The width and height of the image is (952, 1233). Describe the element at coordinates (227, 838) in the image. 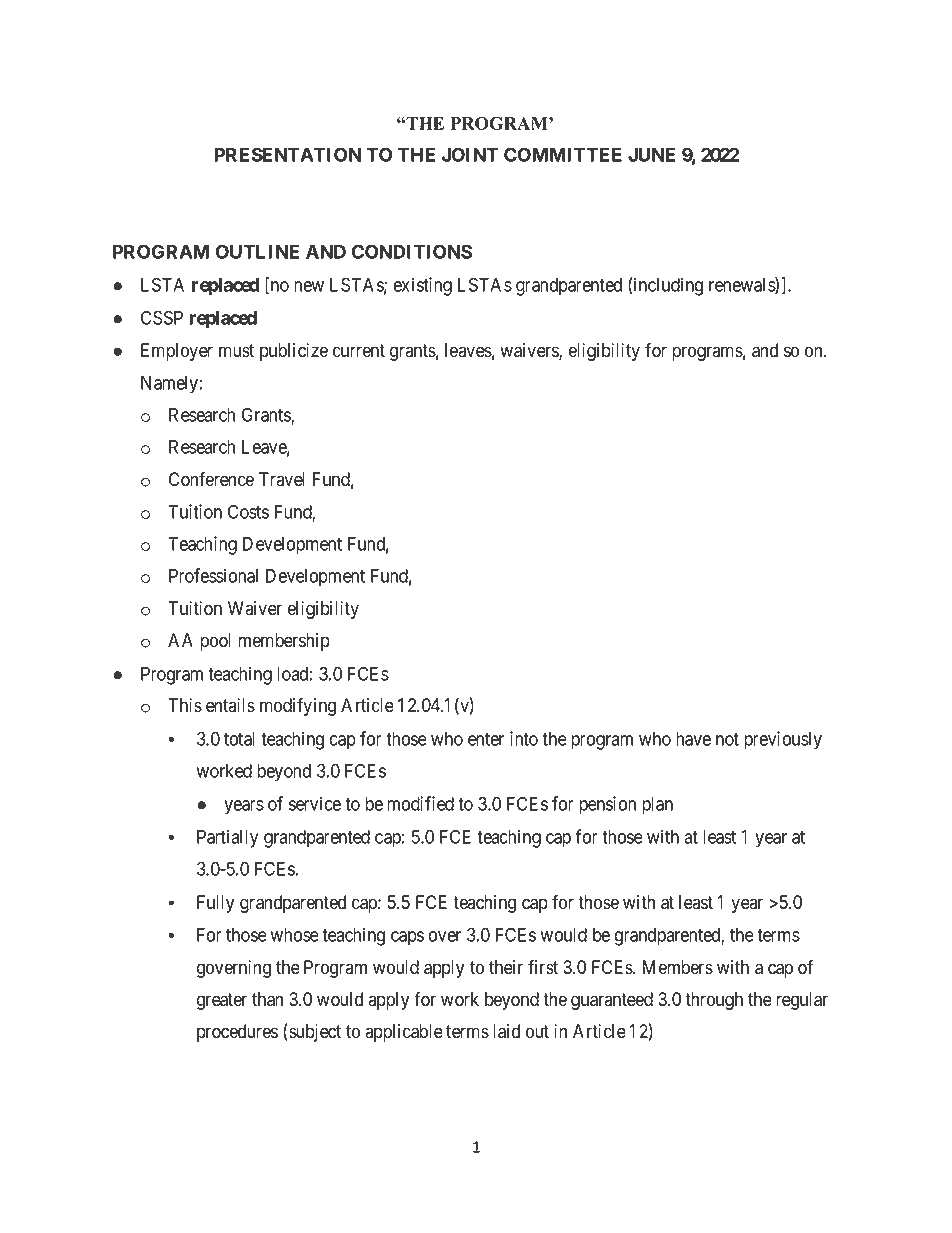

I see `Partially` at that location.
